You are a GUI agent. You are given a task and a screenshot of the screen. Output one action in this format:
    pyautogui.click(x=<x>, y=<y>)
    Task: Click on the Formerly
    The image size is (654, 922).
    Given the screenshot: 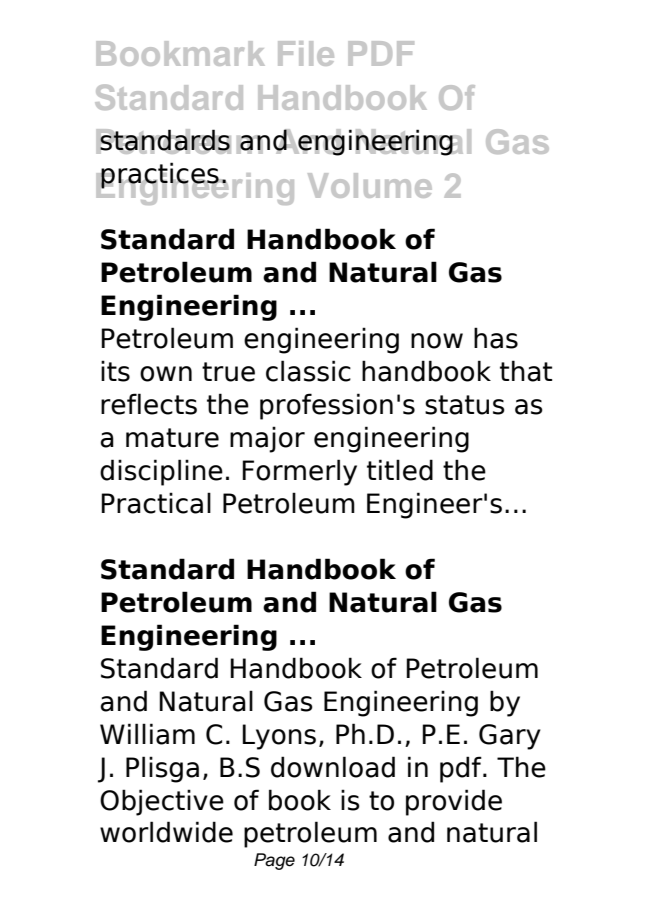 What is the action you would take?
    pyautogui.click(x=299, y=472)
